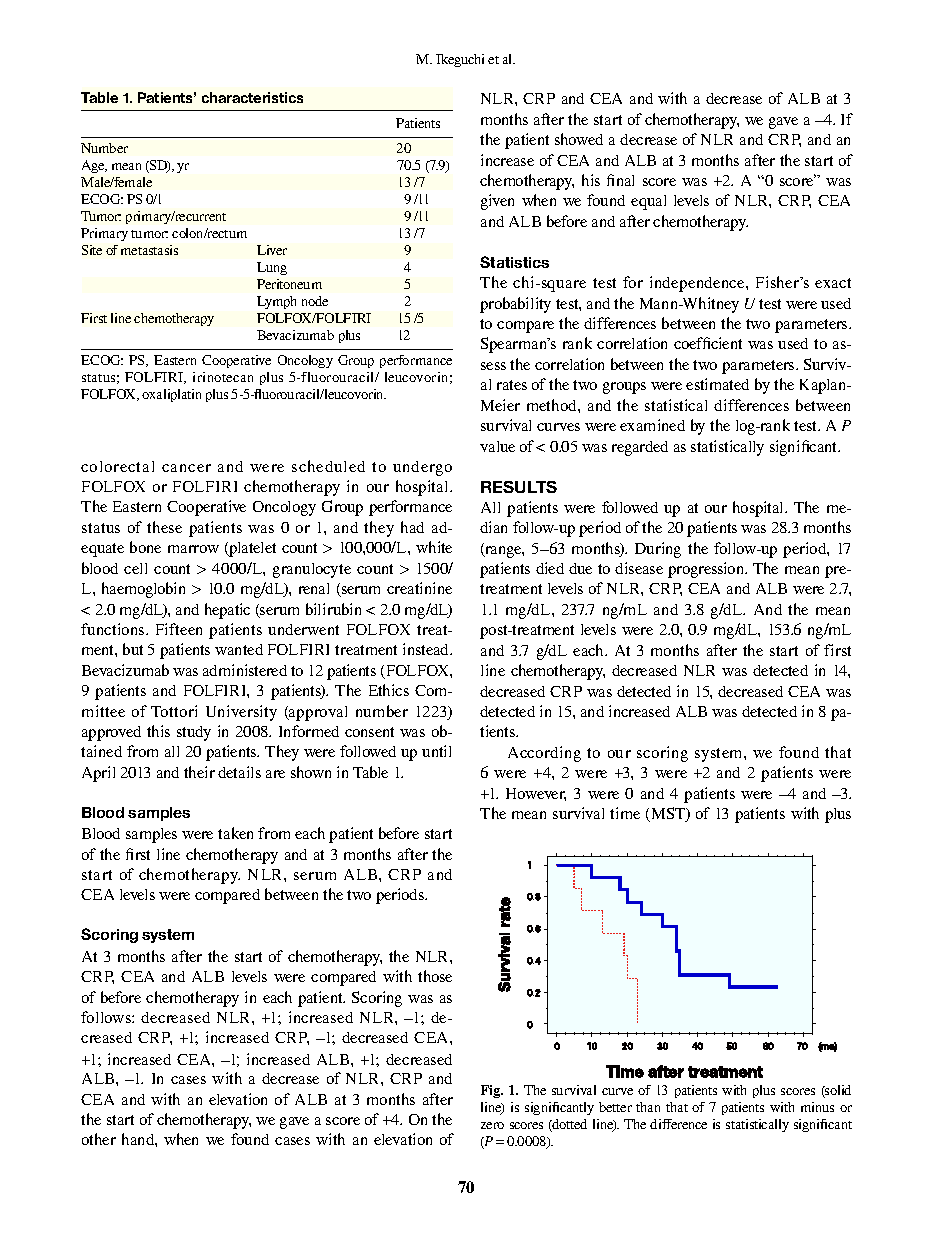  What do you see at coordinates (492, 1091) in the document?
I see `Fig` at bounding box center [492, 1091].
